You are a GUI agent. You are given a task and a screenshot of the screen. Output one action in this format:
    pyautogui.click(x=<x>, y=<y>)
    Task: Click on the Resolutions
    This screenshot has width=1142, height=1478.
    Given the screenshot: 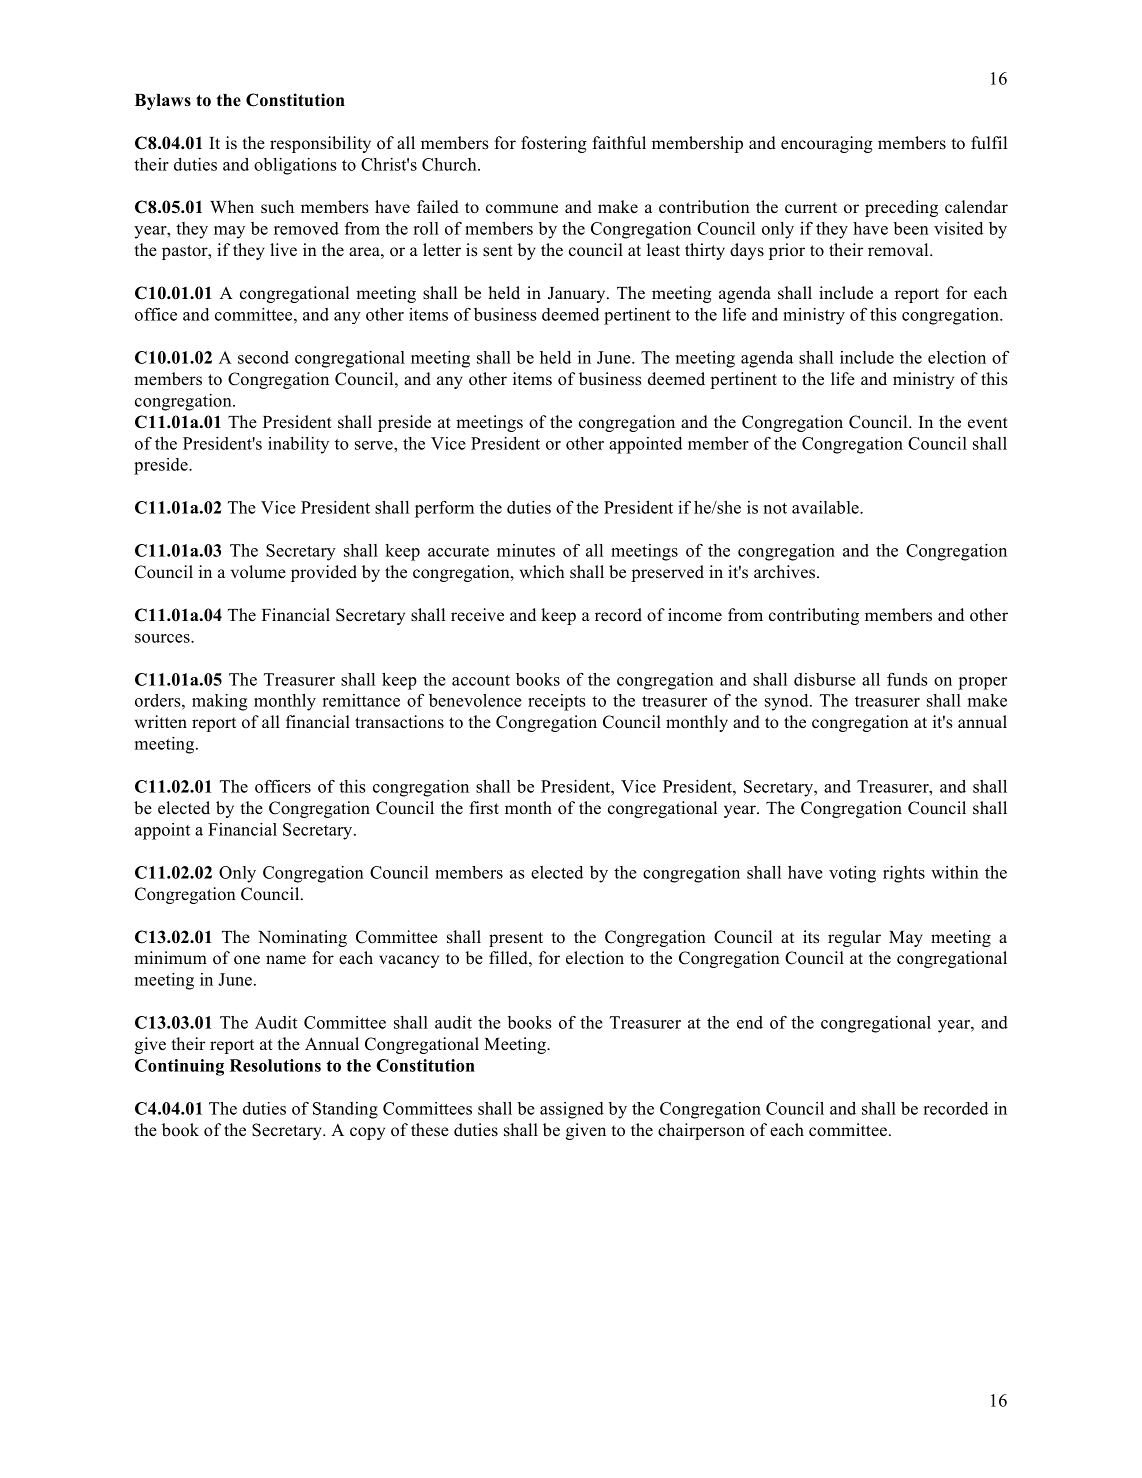 What is the action you would take?
    pyautogui.click(x=275, y=1065)
